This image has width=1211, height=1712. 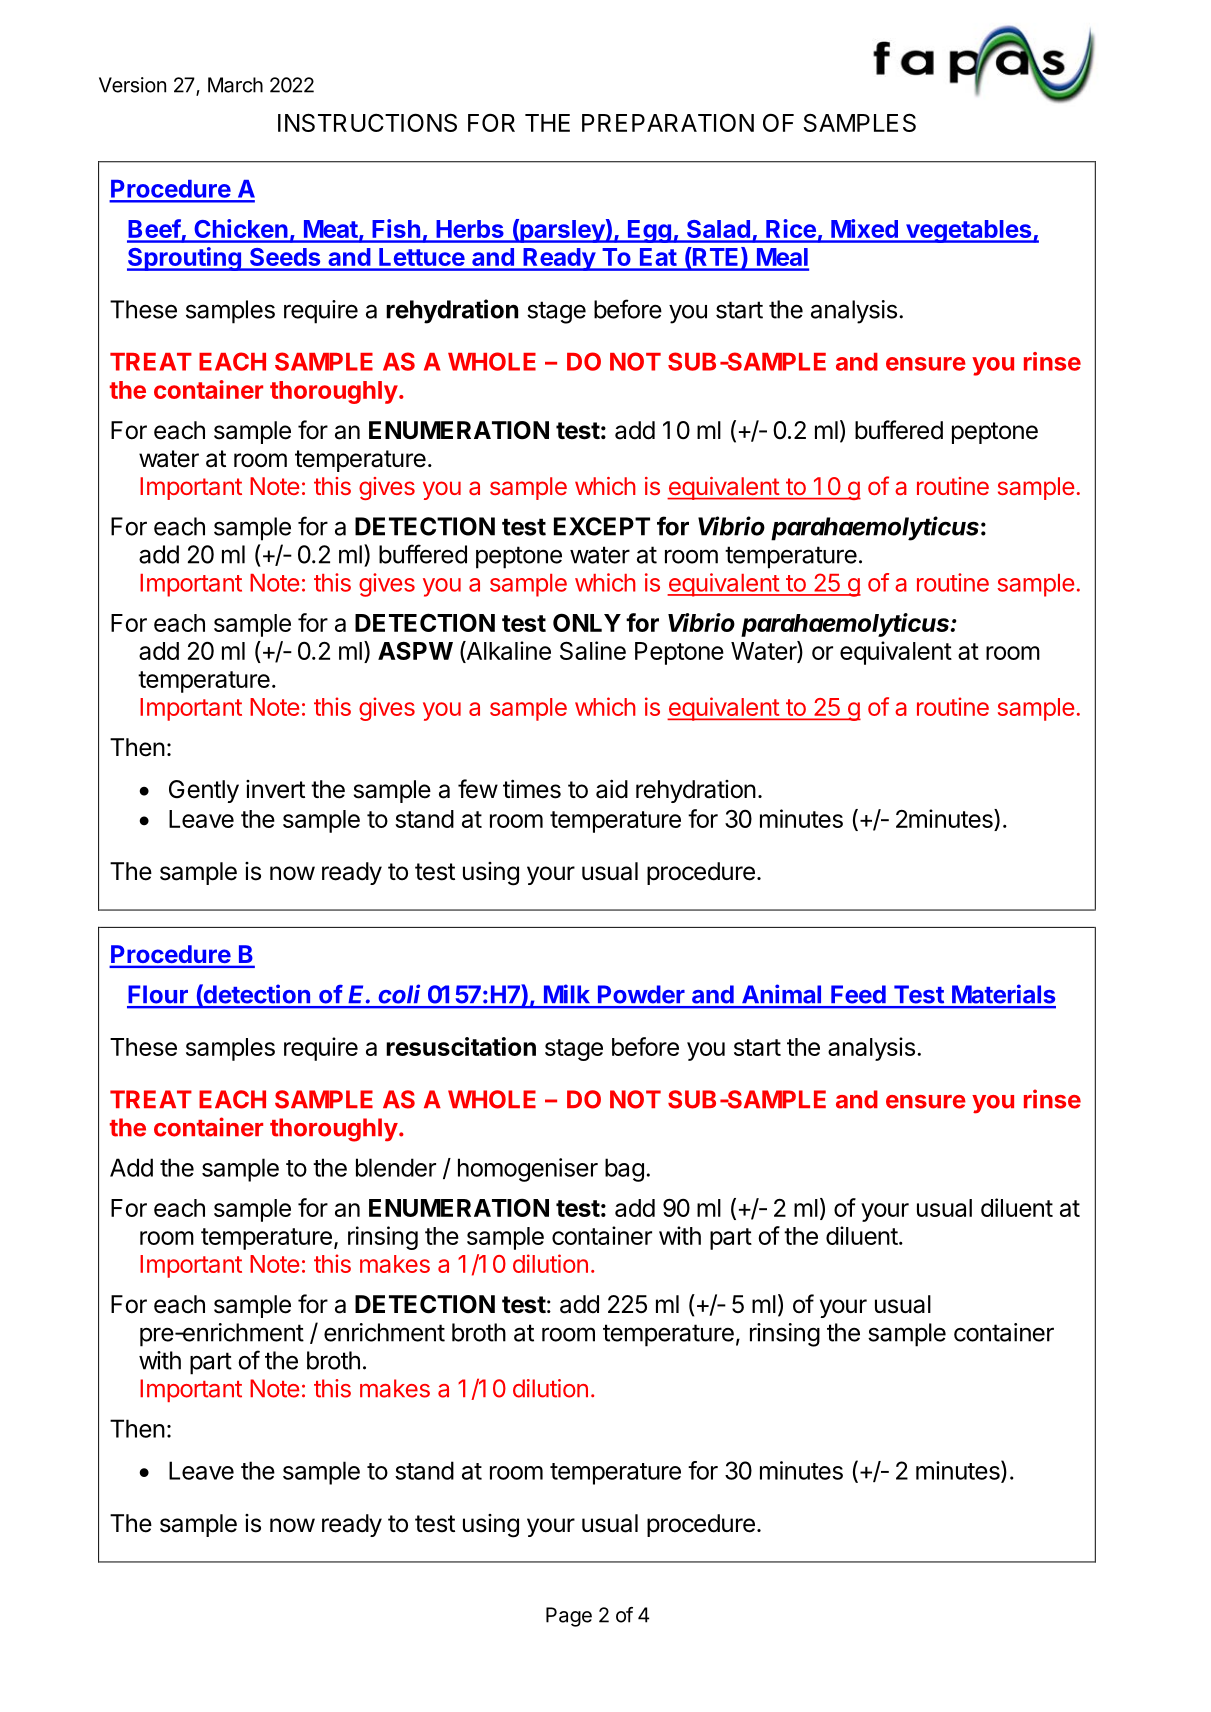 What do you see at coordinates (235, 85) in the image?
I see `March` at bounding box center [235, 85].
